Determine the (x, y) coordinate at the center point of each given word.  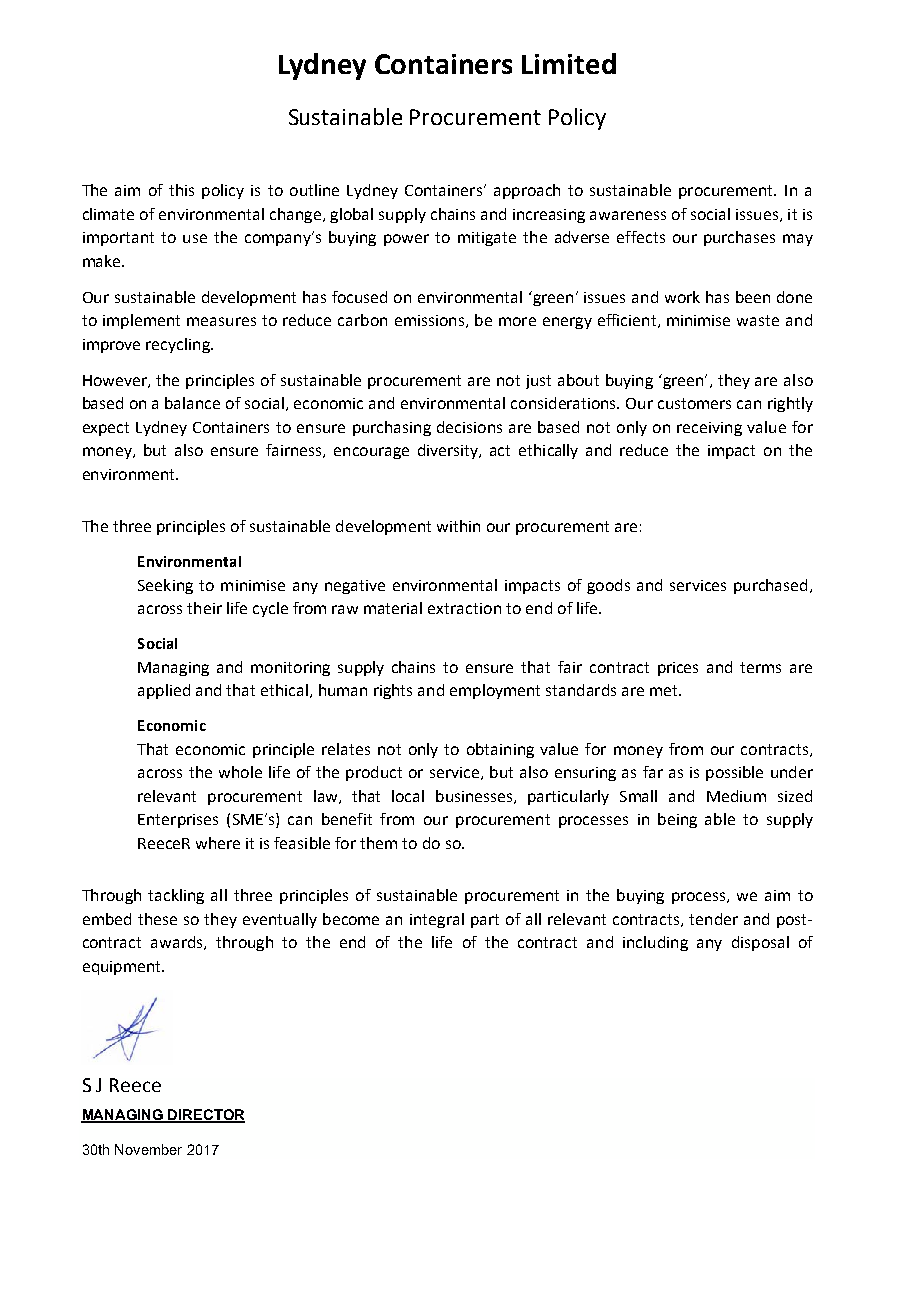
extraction (464, 608)
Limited (569, 63)
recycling (179, 345)
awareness (628, 215)
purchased (770, 586)
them (378, 843)
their (204, 608)
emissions (429, 320)
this (181, 190)
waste (758, 320)
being (677, 820)
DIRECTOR (205, 1115)
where (218, 843)
